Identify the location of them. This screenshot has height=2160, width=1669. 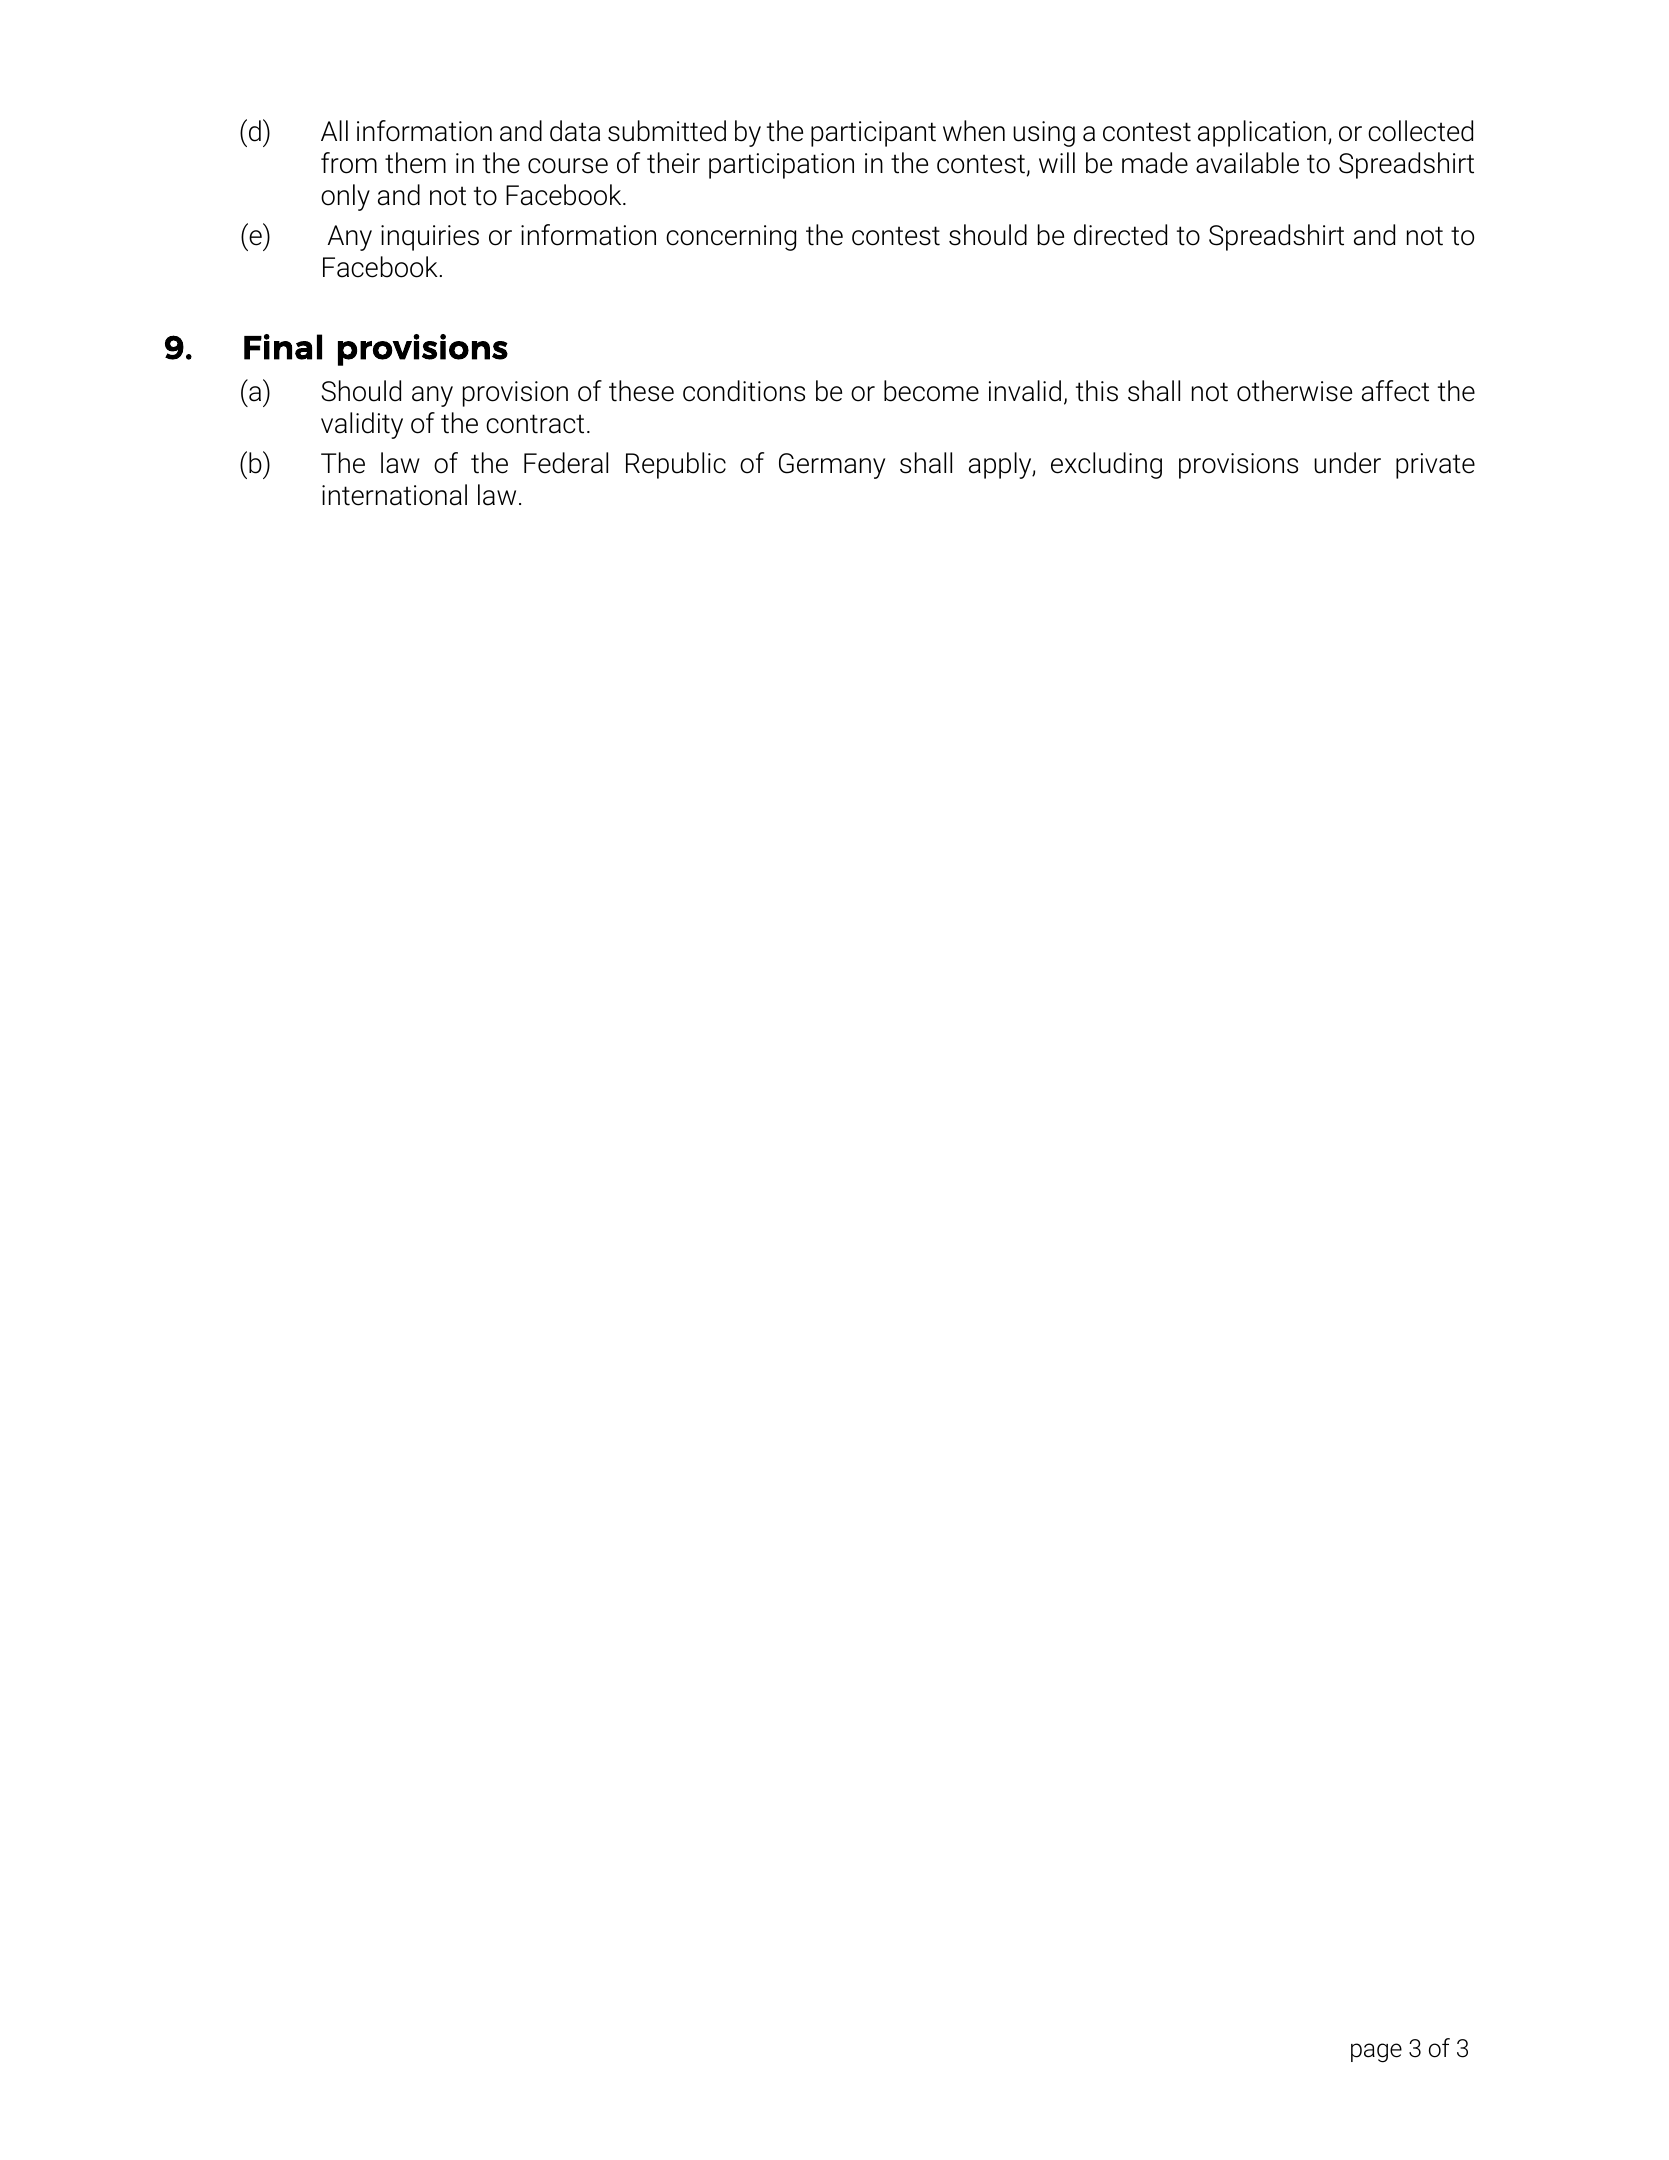
(415, 163).
